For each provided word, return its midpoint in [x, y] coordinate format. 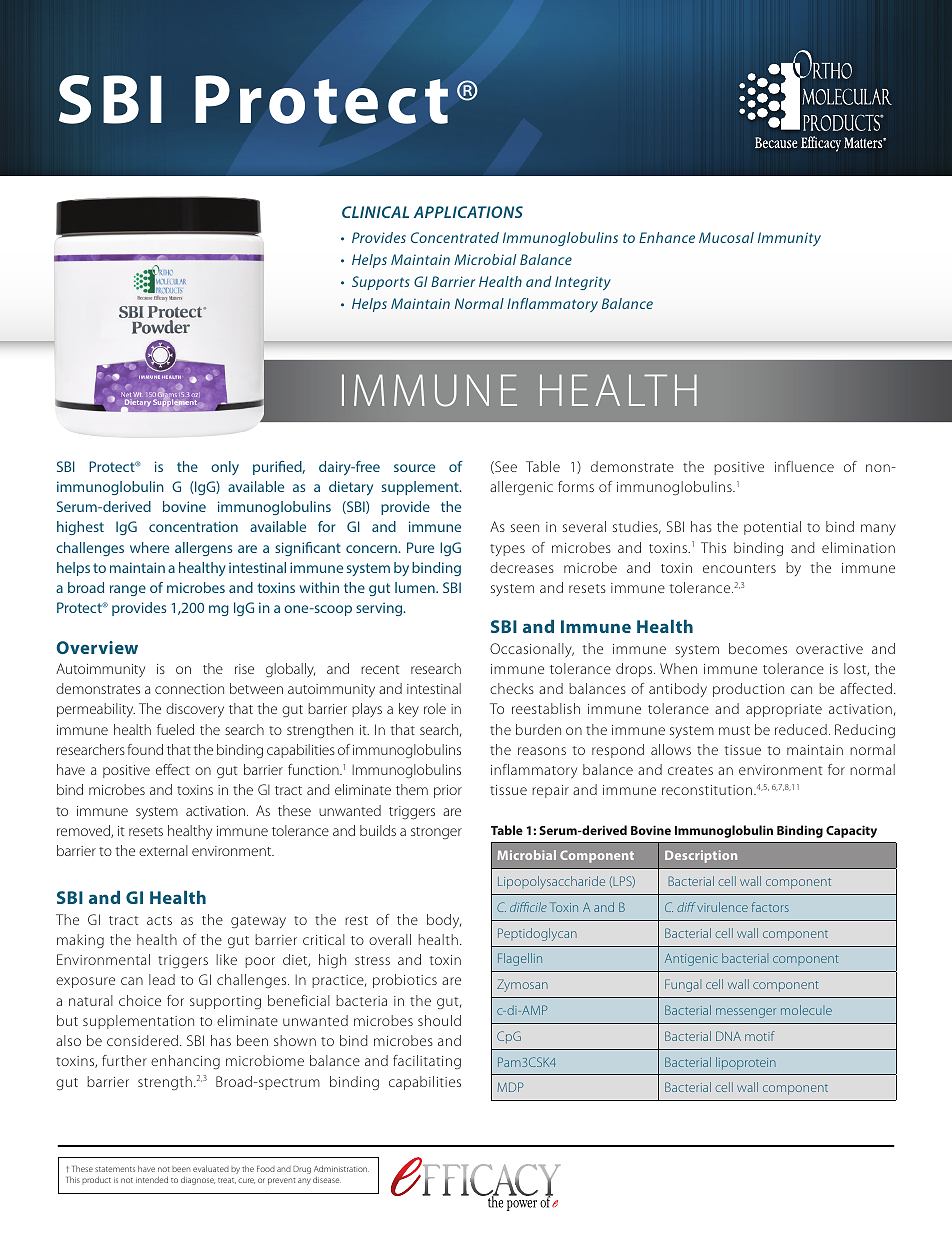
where [149, 547]
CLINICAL [375, 212]
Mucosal [726, 237]
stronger [436, 833]
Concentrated [455, 237]
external [163, 850]
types [507, 550]
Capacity [851, 831]
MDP [510, 1087]
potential [772, 528]
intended [152, 1179]
